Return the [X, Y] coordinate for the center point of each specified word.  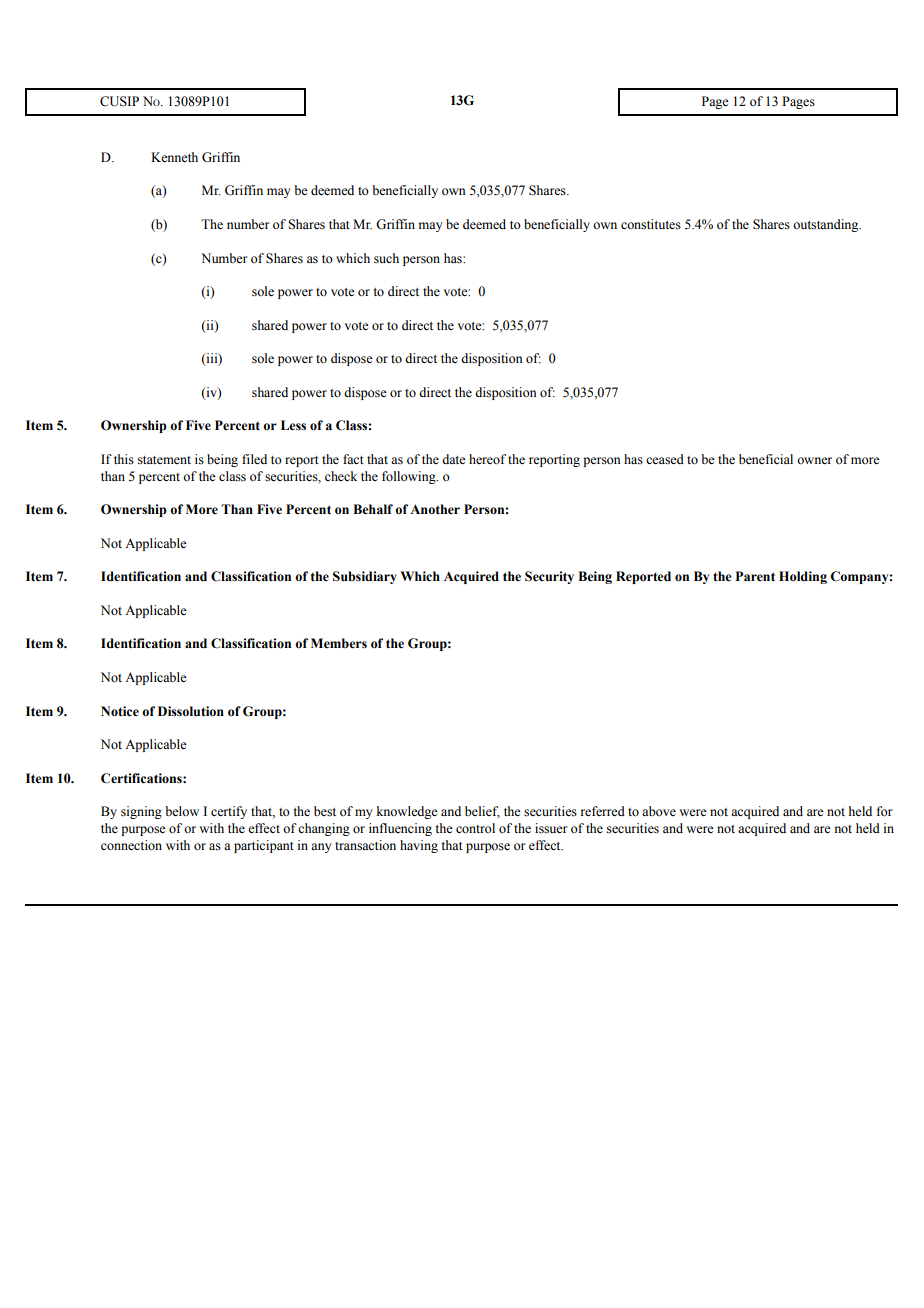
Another [435, 509]
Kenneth [174, 157]
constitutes [651, 224]
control [475, 828]
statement [164, 460]
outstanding [827, 225]
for [884, 811]
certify [229, 812]
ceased [665, 459]
